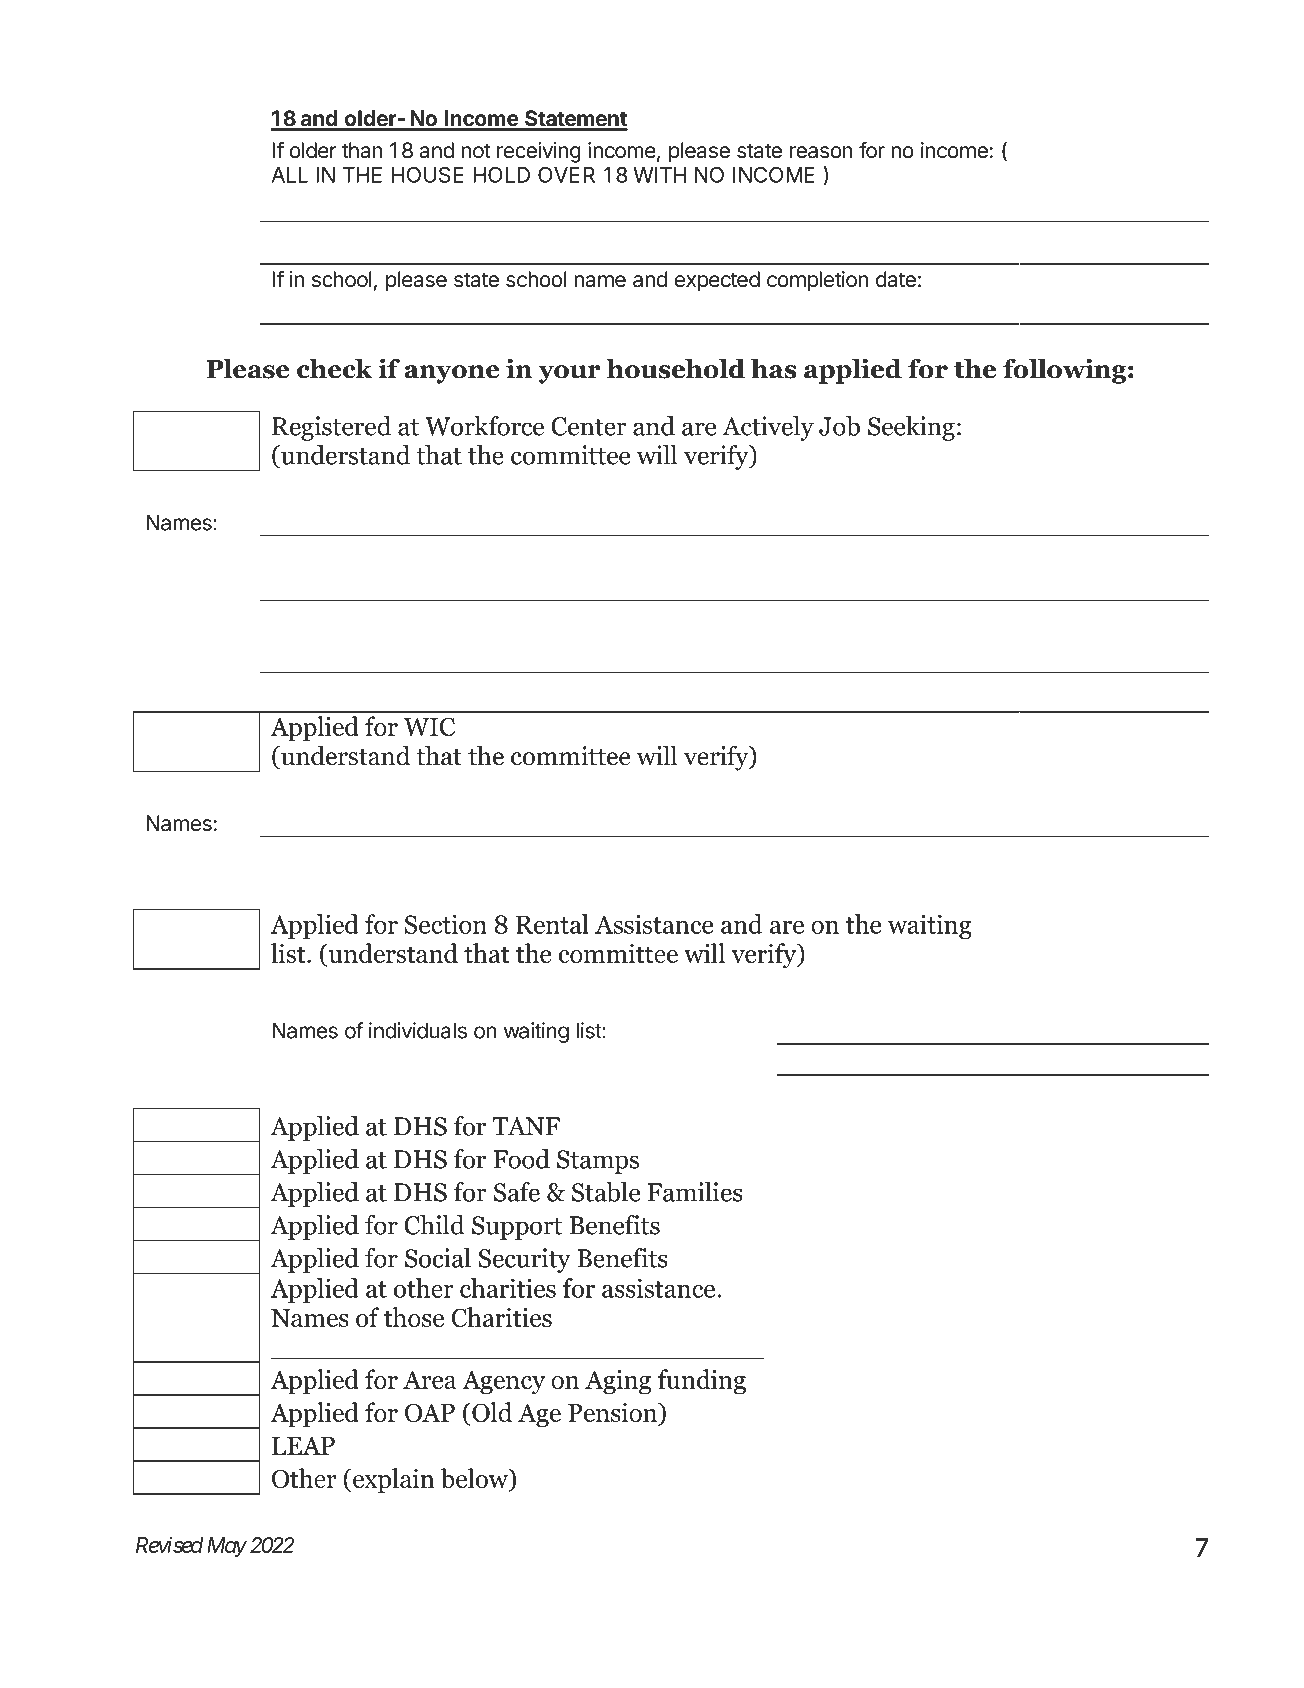  I want to click on Rental, so click(552, 924).
